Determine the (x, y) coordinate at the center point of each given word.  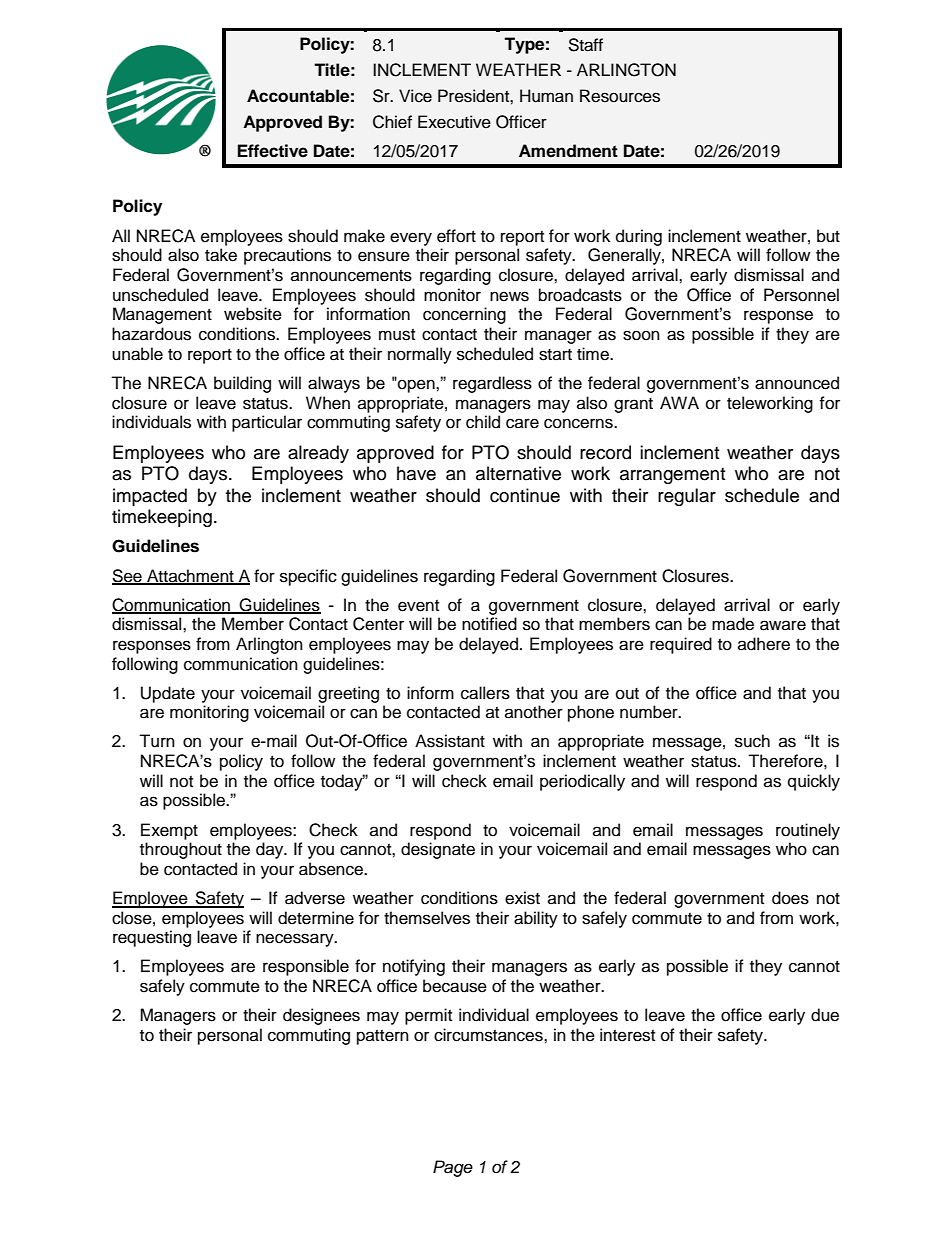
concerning (464, 315)
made (733, 624)
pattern (383, 1037)
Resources (620, 96)
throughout (181, 850)
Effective (273, 151)
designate (438, 850)
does (790, 898)
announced (797, 383)
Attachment (190, 576)
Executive (454, 122)
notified (489, 624)
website (253, 314)
